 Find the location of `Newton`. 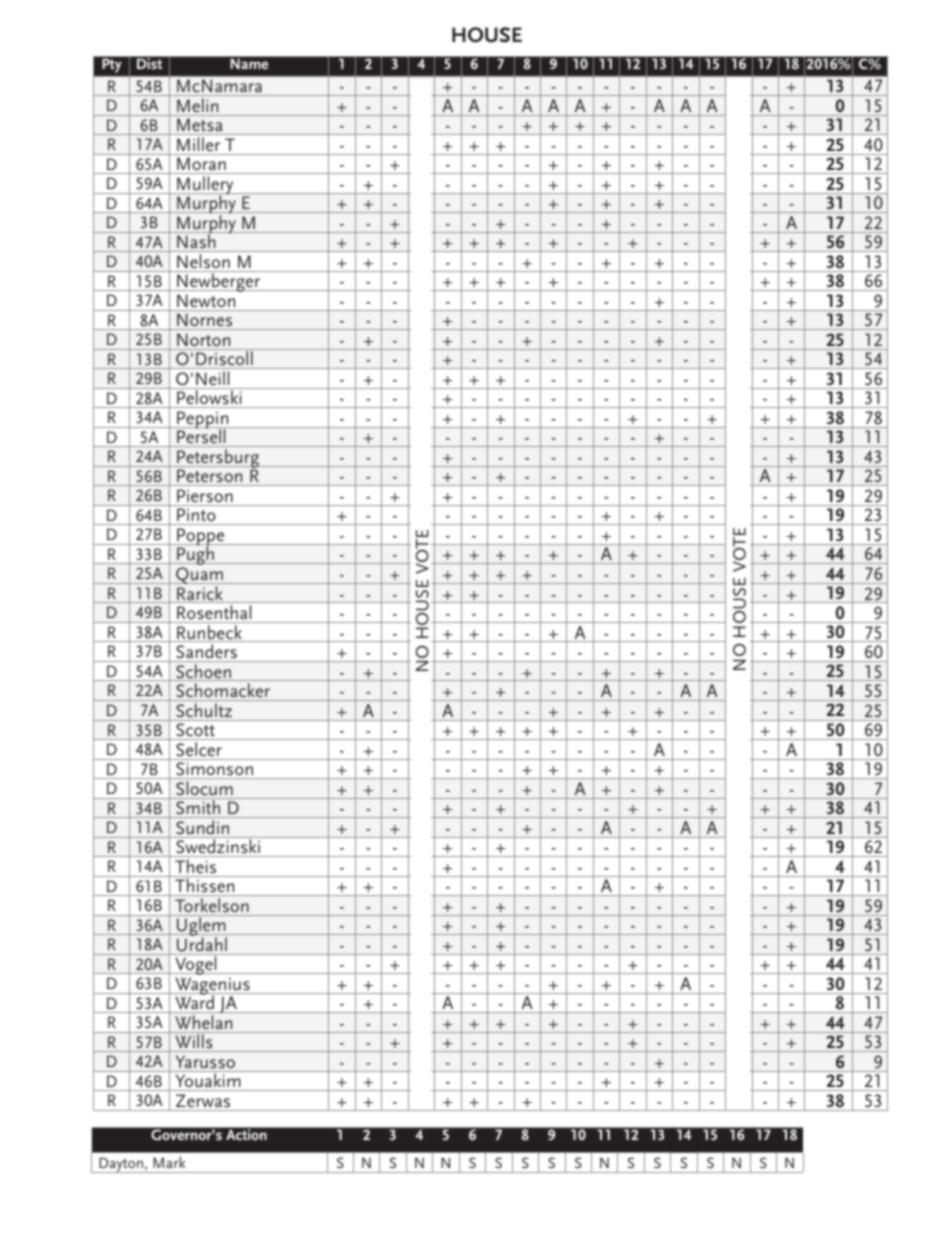

Newton is located at coordinates (206, 300).
